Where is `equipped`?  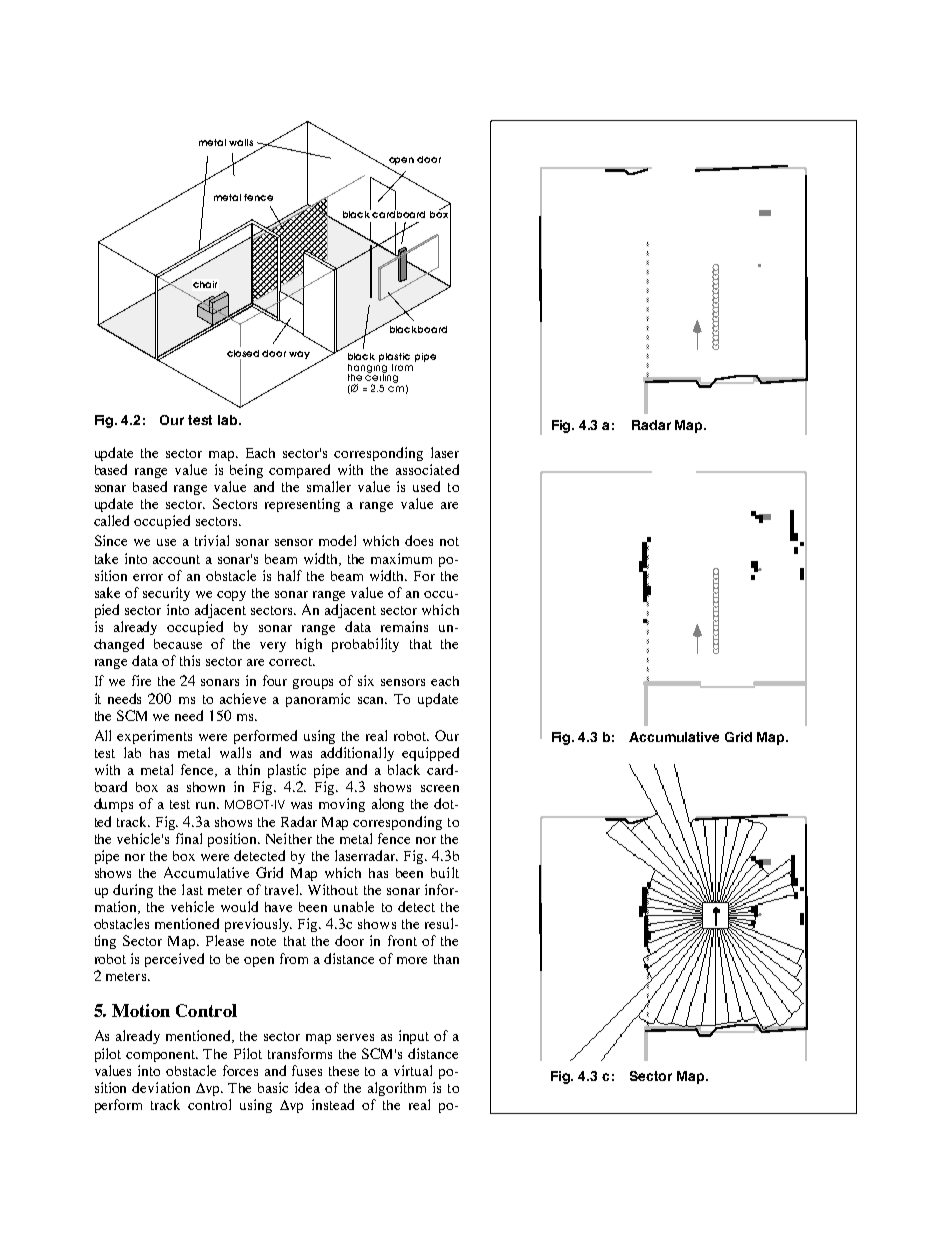
equipped is located at coordinates (430, 754).
